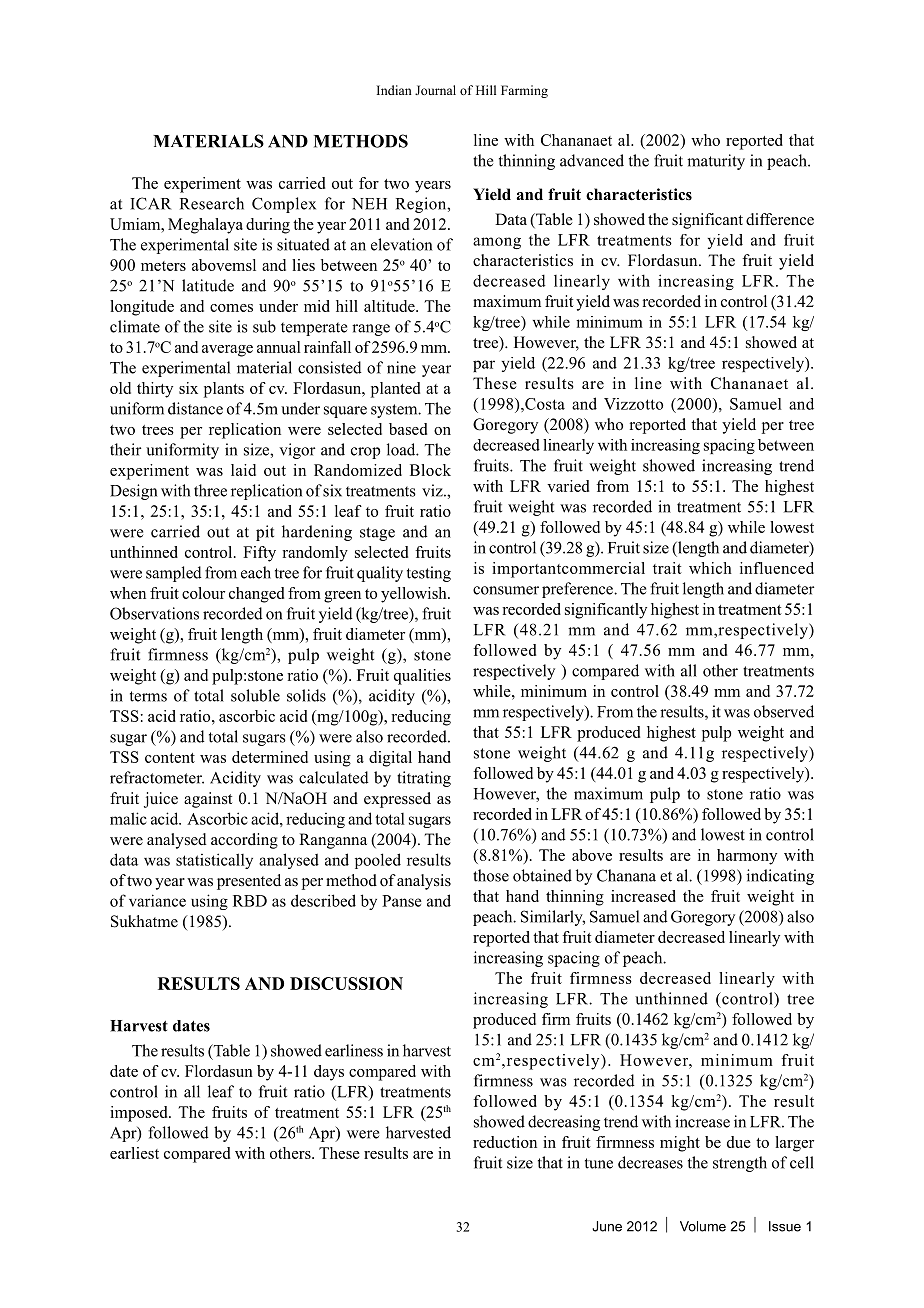  Describe the element at coordinates (210, 490) in the screenshot. I see `three` at that location.
